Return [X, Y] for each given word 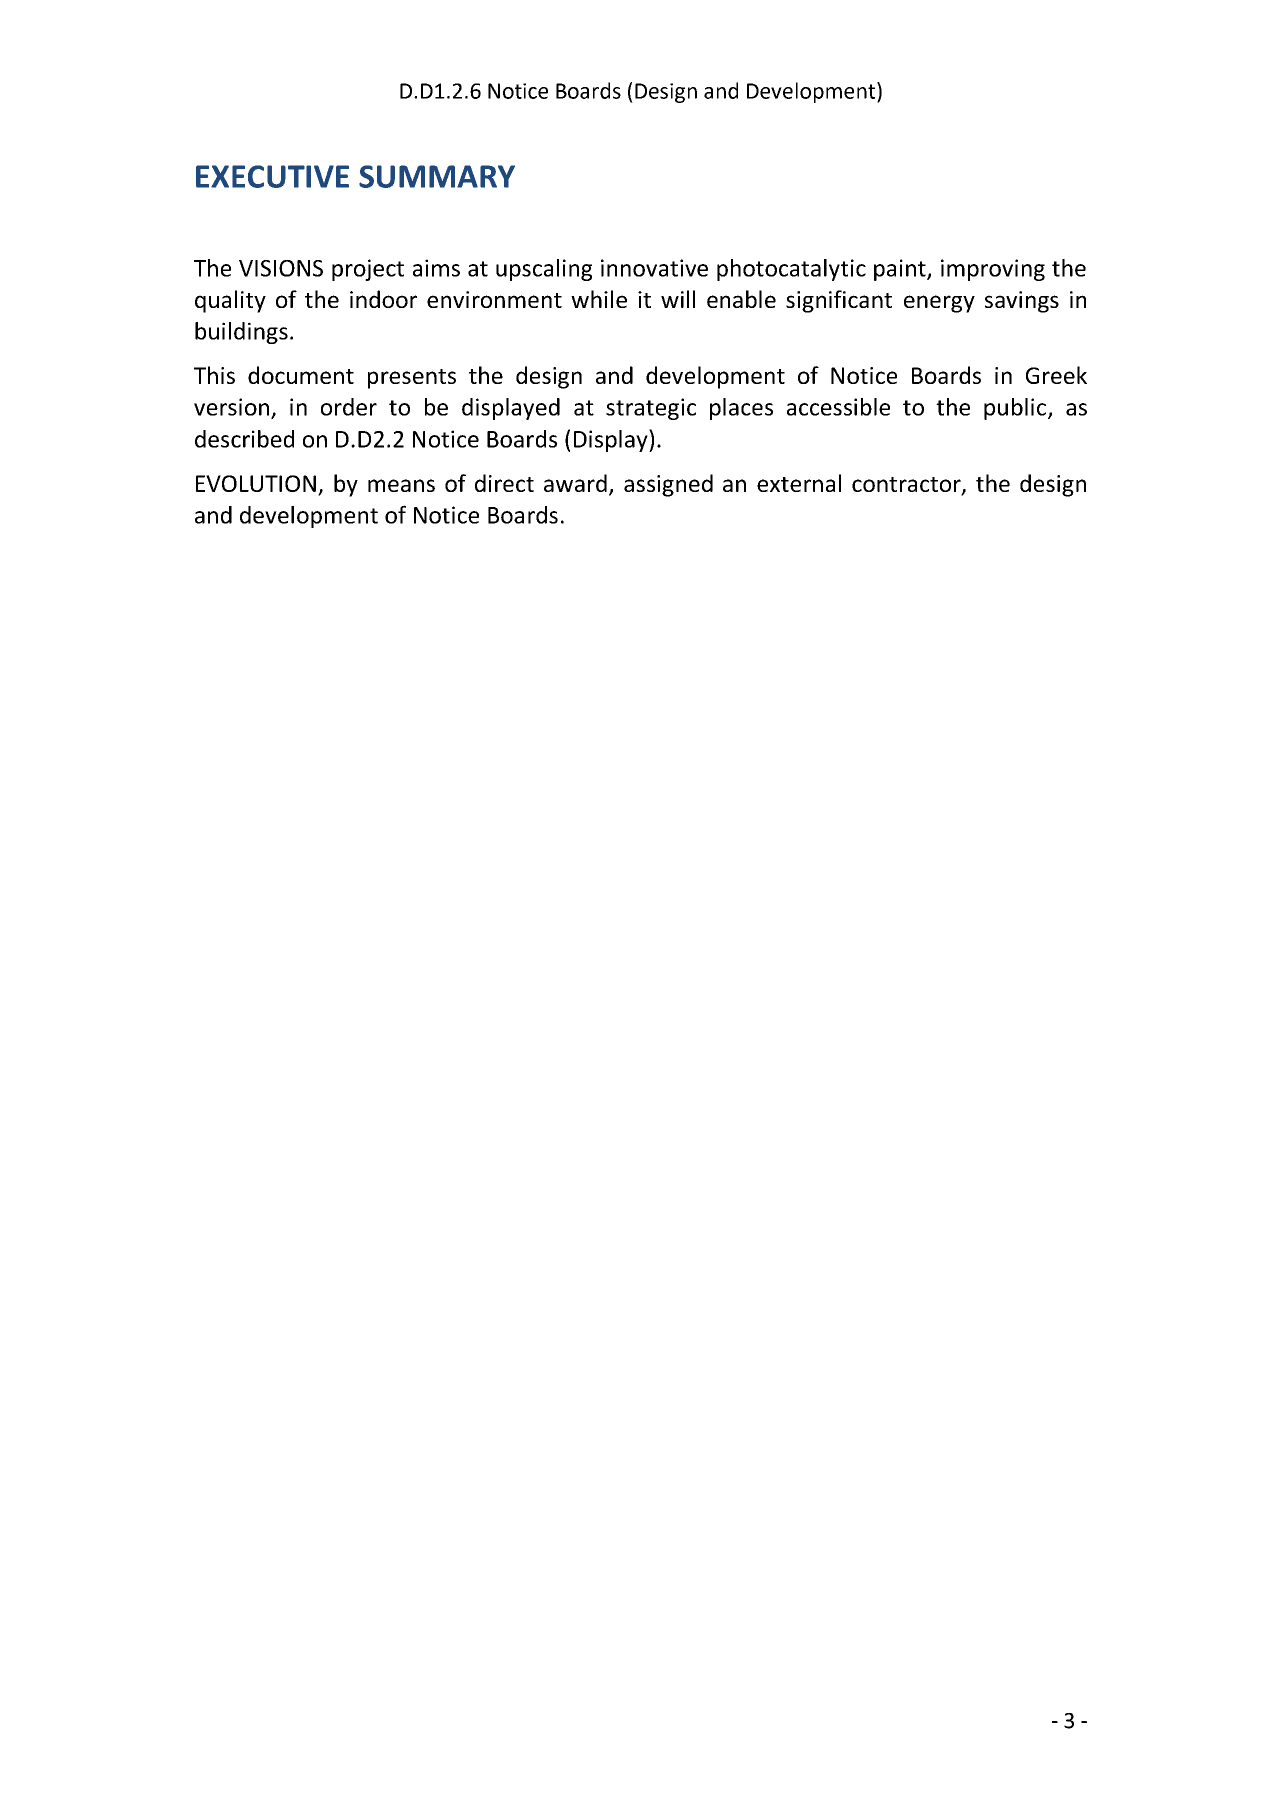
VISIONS [281, 268]
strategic [651, 409]
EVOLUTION [256, 483]
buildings [241, 333]
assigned [668, 485]
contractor [907, 486]
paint [901, 270]
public [1015, 409]
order [349, 407]
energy [939, 304]
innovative [654, 268]
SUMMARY [437, 176]
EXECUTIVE [272, 176]
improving [993, 270]
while [599, 299]
